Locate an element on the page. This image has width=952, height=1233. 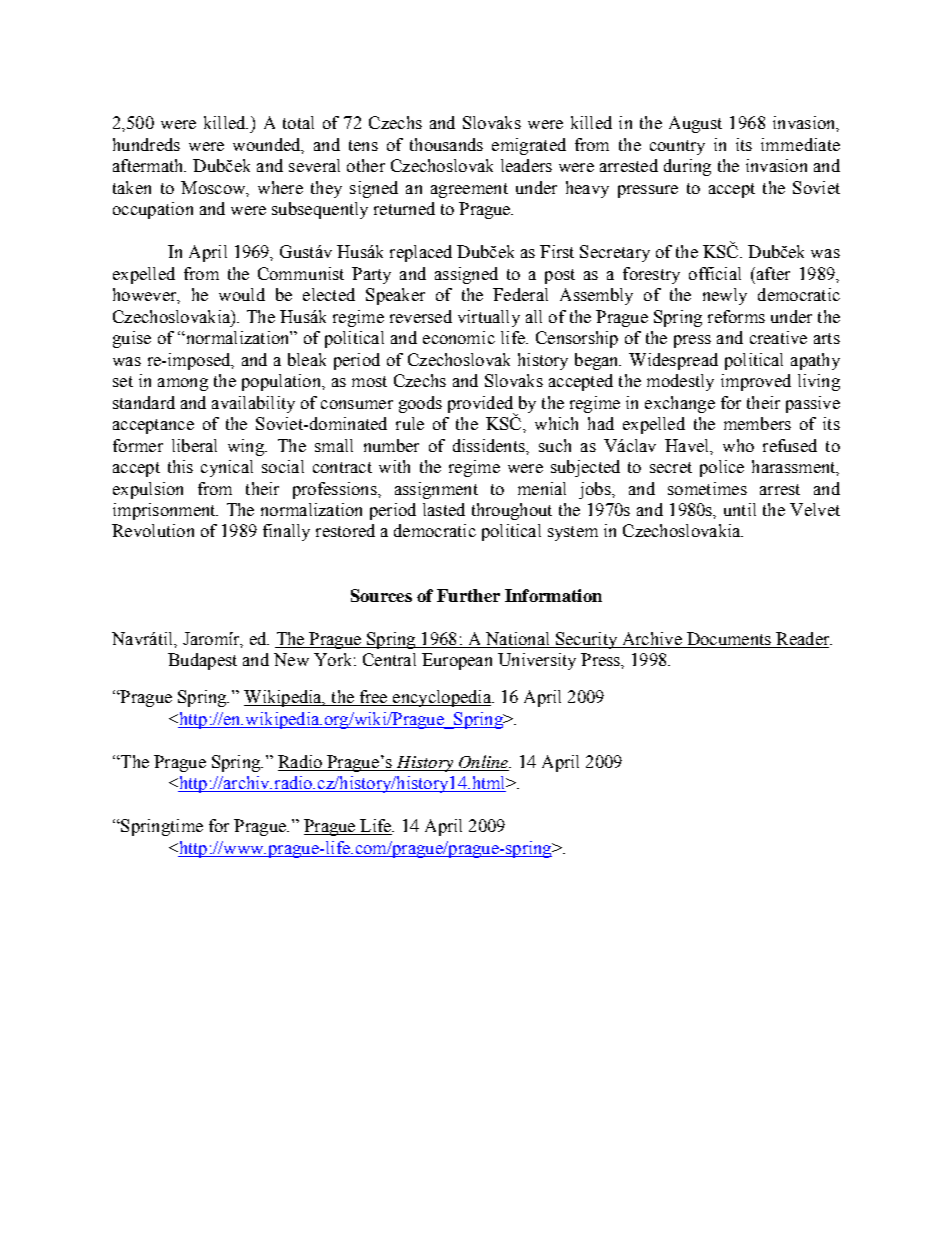
Budapest is located at coordinates (202, 661).
